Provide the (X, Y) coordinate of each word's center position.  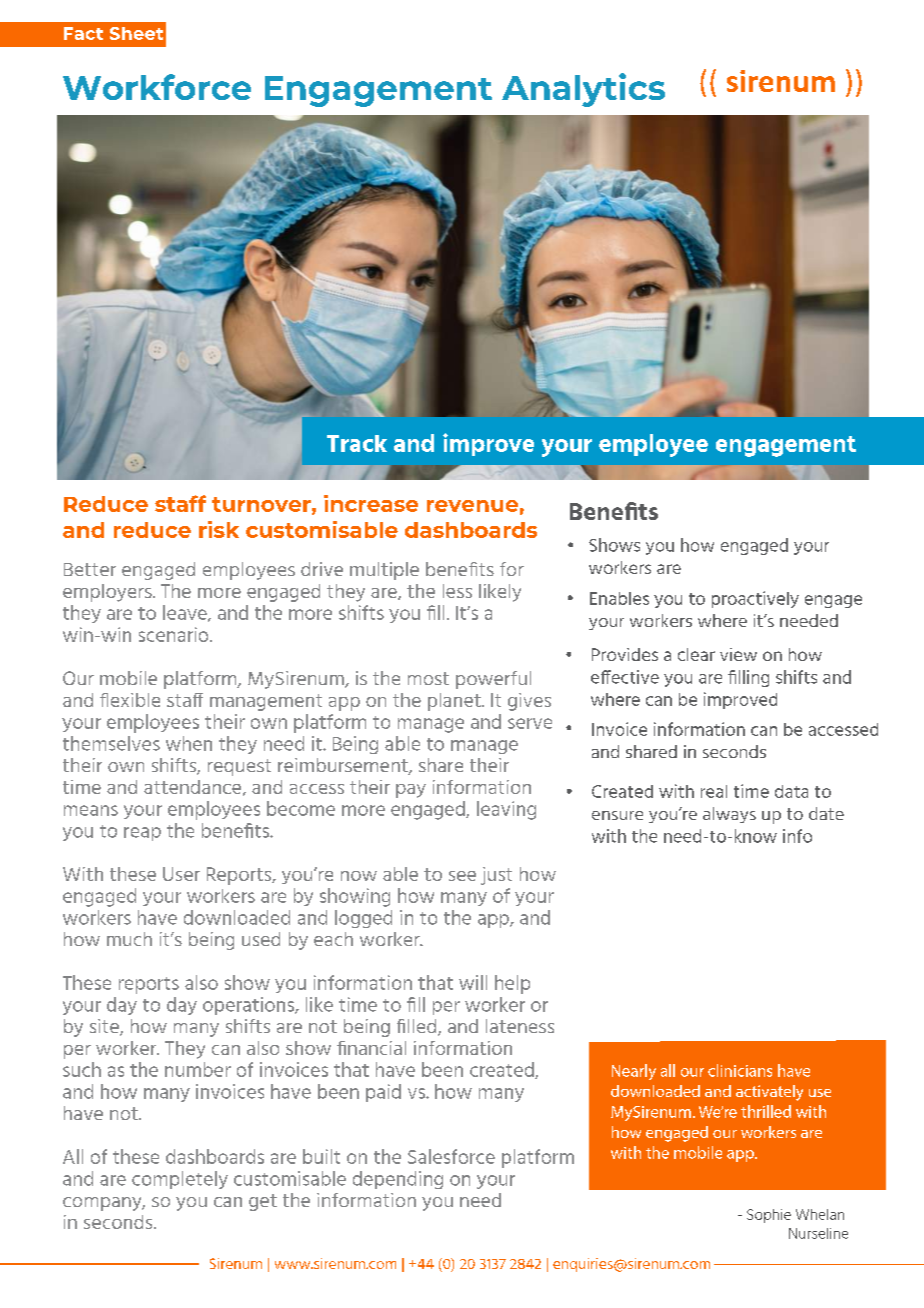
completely (180, 1180)
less (457, 591)
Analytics (583, 90)
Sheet (136, 33)
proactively (755, 599)
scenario (175, 634)
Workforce (157, 87)
